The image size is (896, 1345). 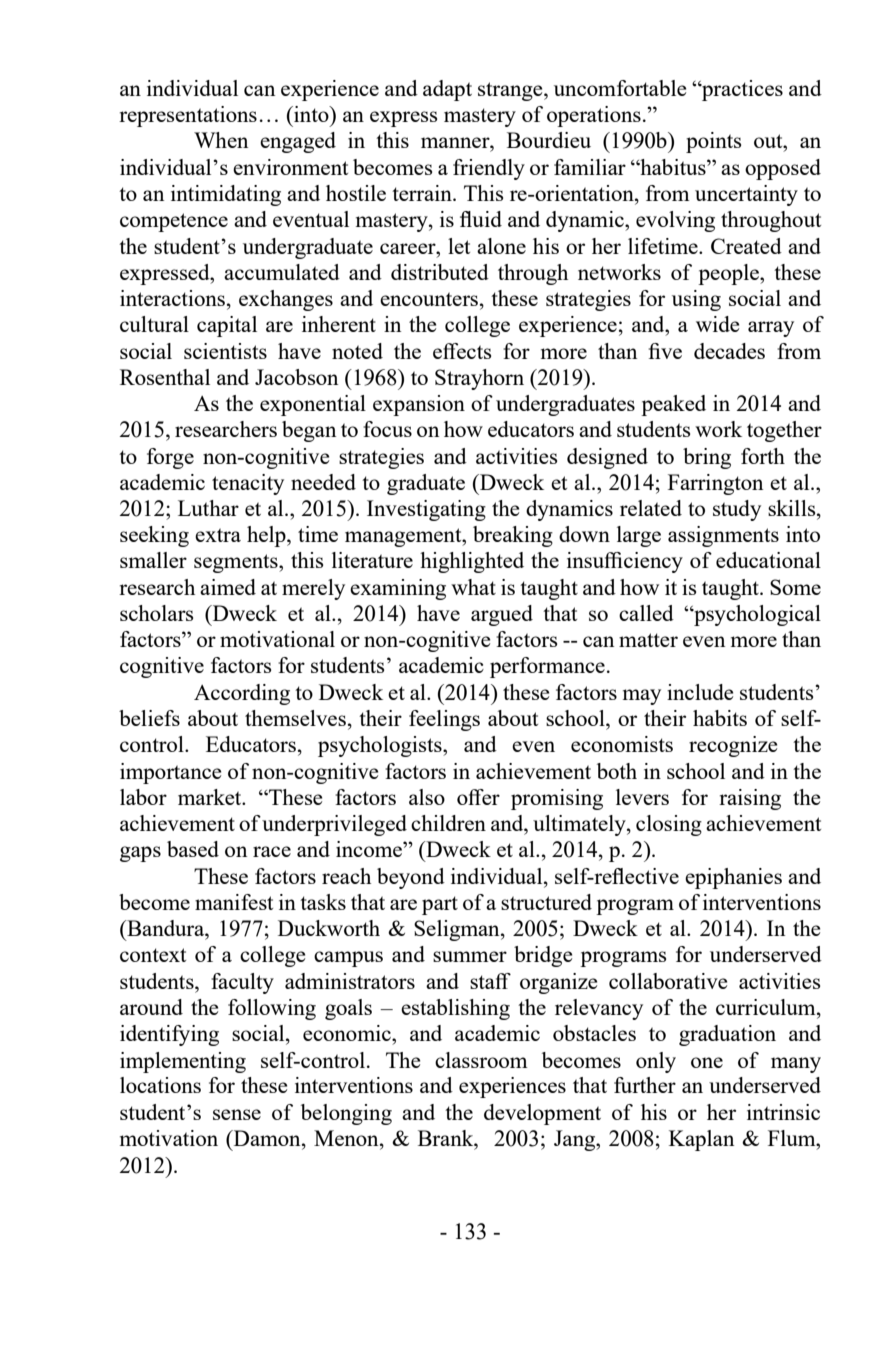 What do you see at coordinates (242, 694) in the document?
I see `According` at bounding box center [242, 694].
